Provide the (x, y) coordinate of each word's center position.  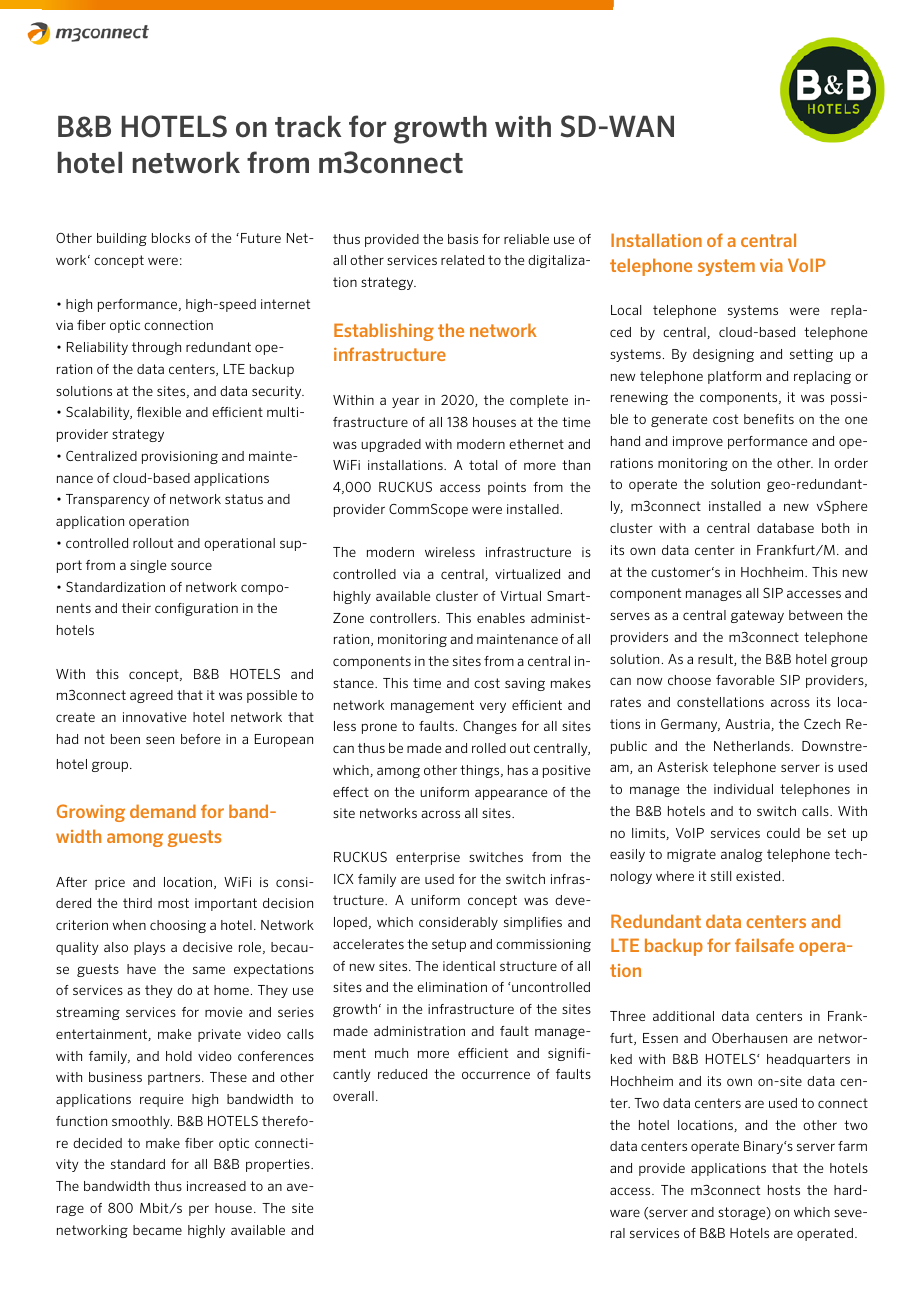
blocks (171, 238)
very (493, 707)
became (157, 1230)
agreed (151, 696)
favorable (745, 680)
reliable (526, 239)
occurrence (496, 1075)
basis (463, 239)
